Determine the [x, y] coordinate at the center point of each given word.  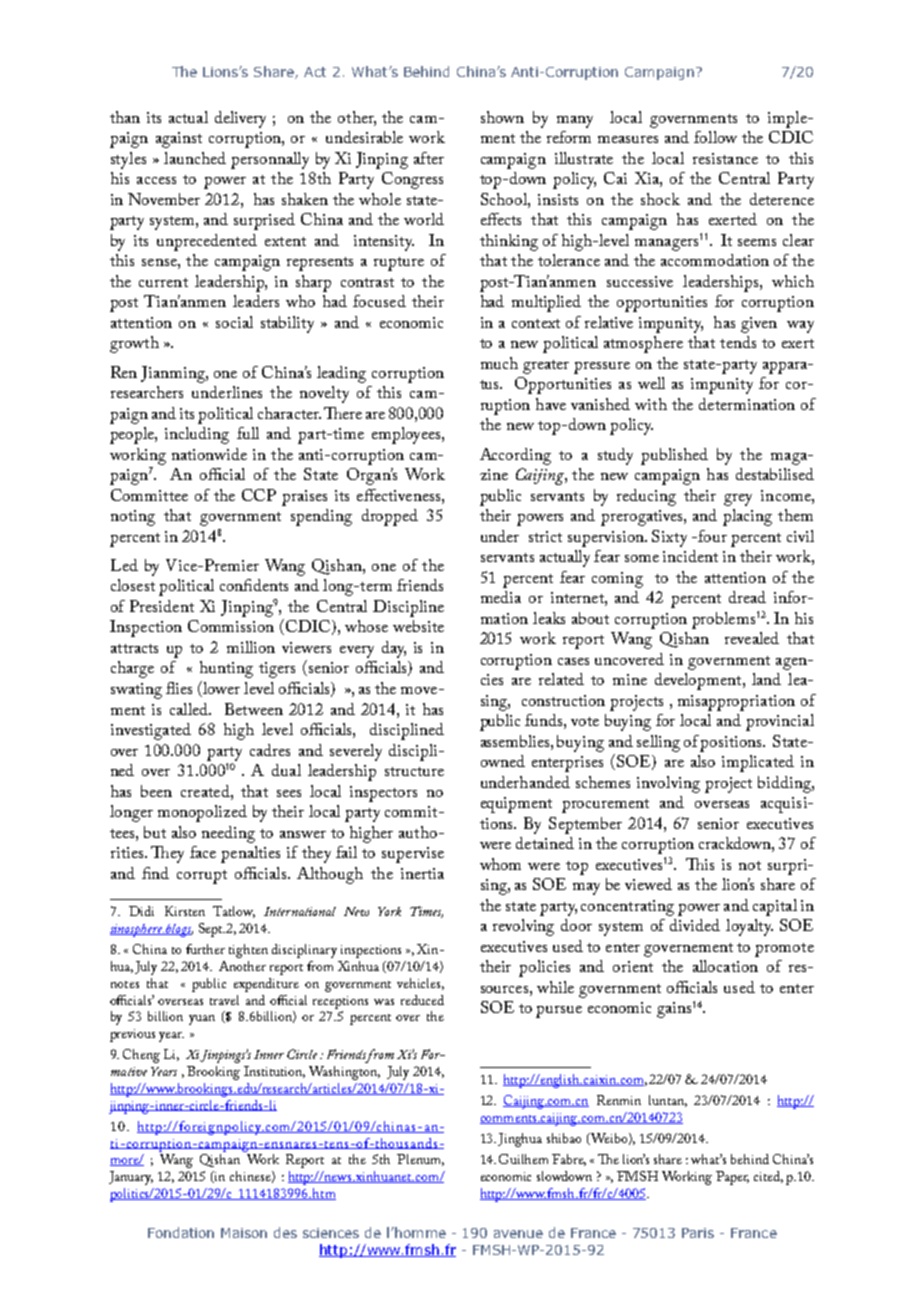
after [429, 158]
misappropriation [736, 703]
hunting [226, 669]
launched [195, 158]
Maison [244, 1233]
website [418, 626]
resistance [725, 158]
